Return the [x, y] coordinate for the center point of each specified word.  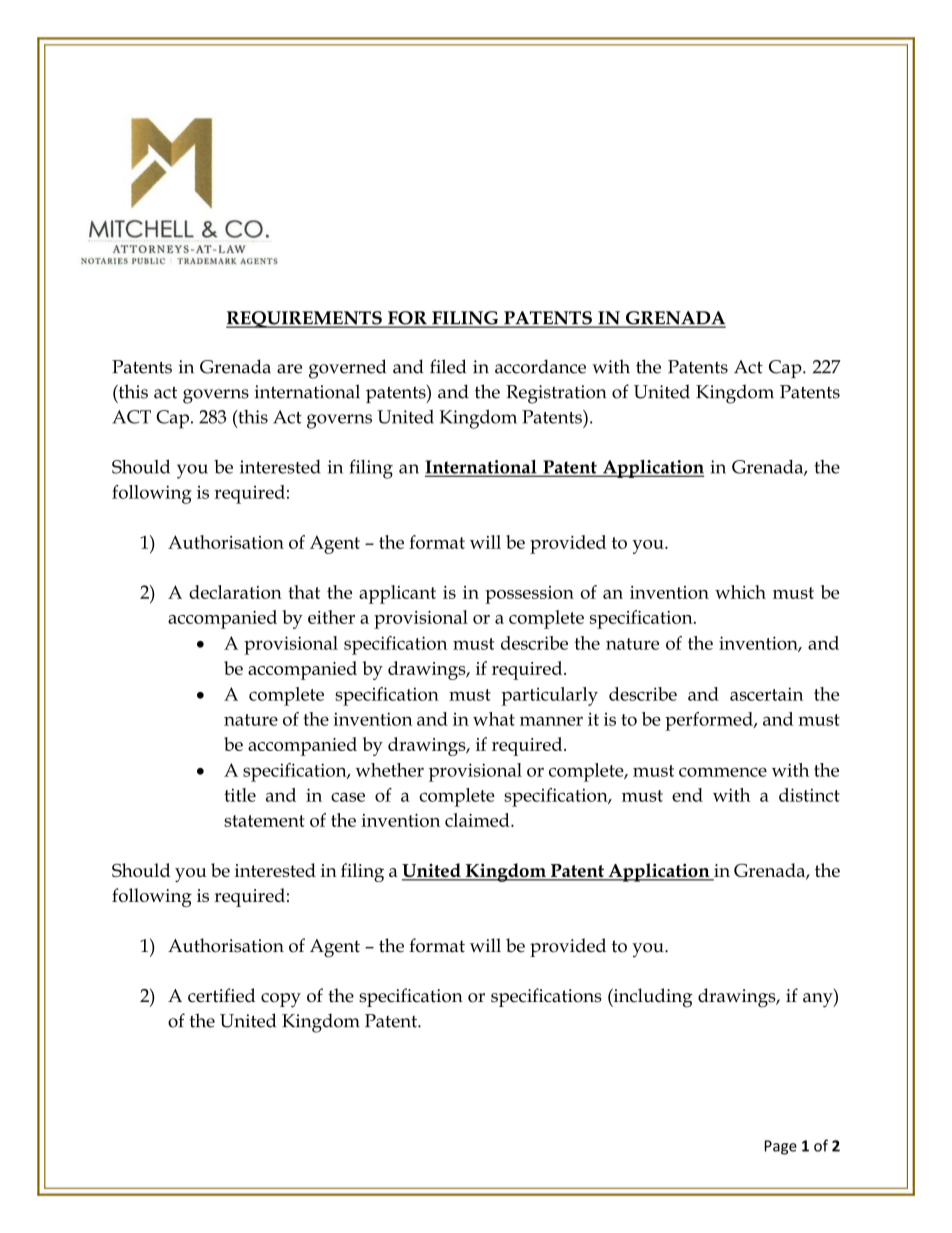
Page [781, 1147]
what [494, 719]
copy [281, 1000]
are [289, 369]
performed [710, 721]
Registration [556, 394]
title [240, 795]
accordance [540, 366]
